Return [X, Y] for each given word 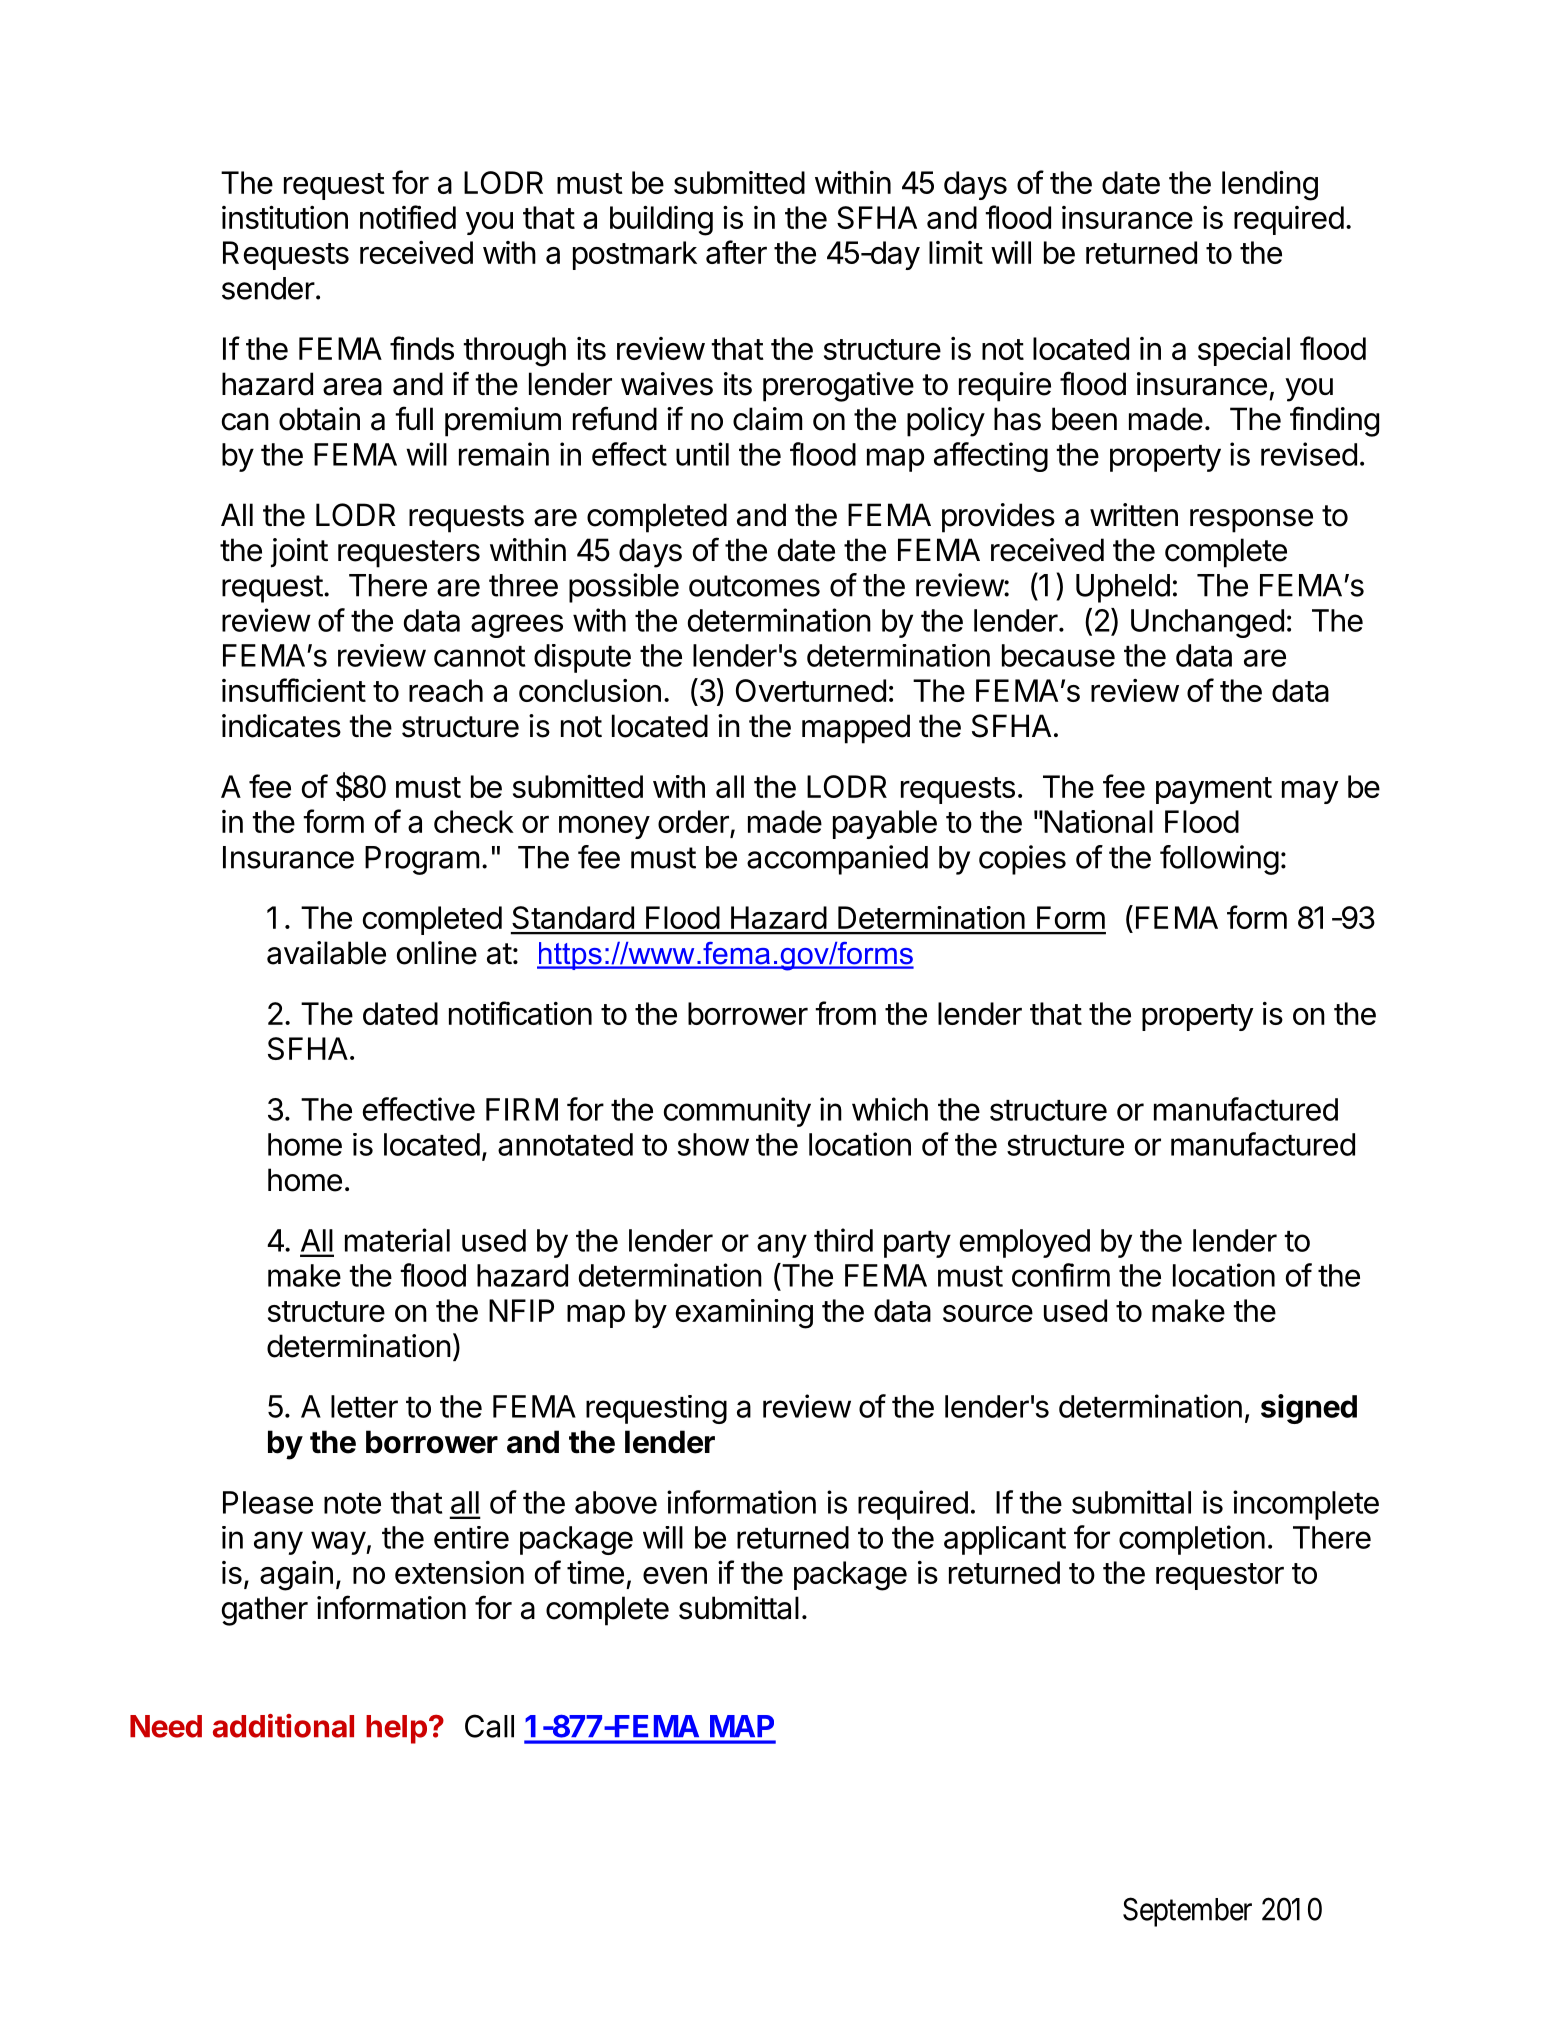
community [737, 1112]
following [1219, 860]
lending [1270, 186]
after [736, 252]
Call [489, 1726]
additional [283, 1726]
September [1187, 1912]
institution [285, 217]
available [326, 953]
